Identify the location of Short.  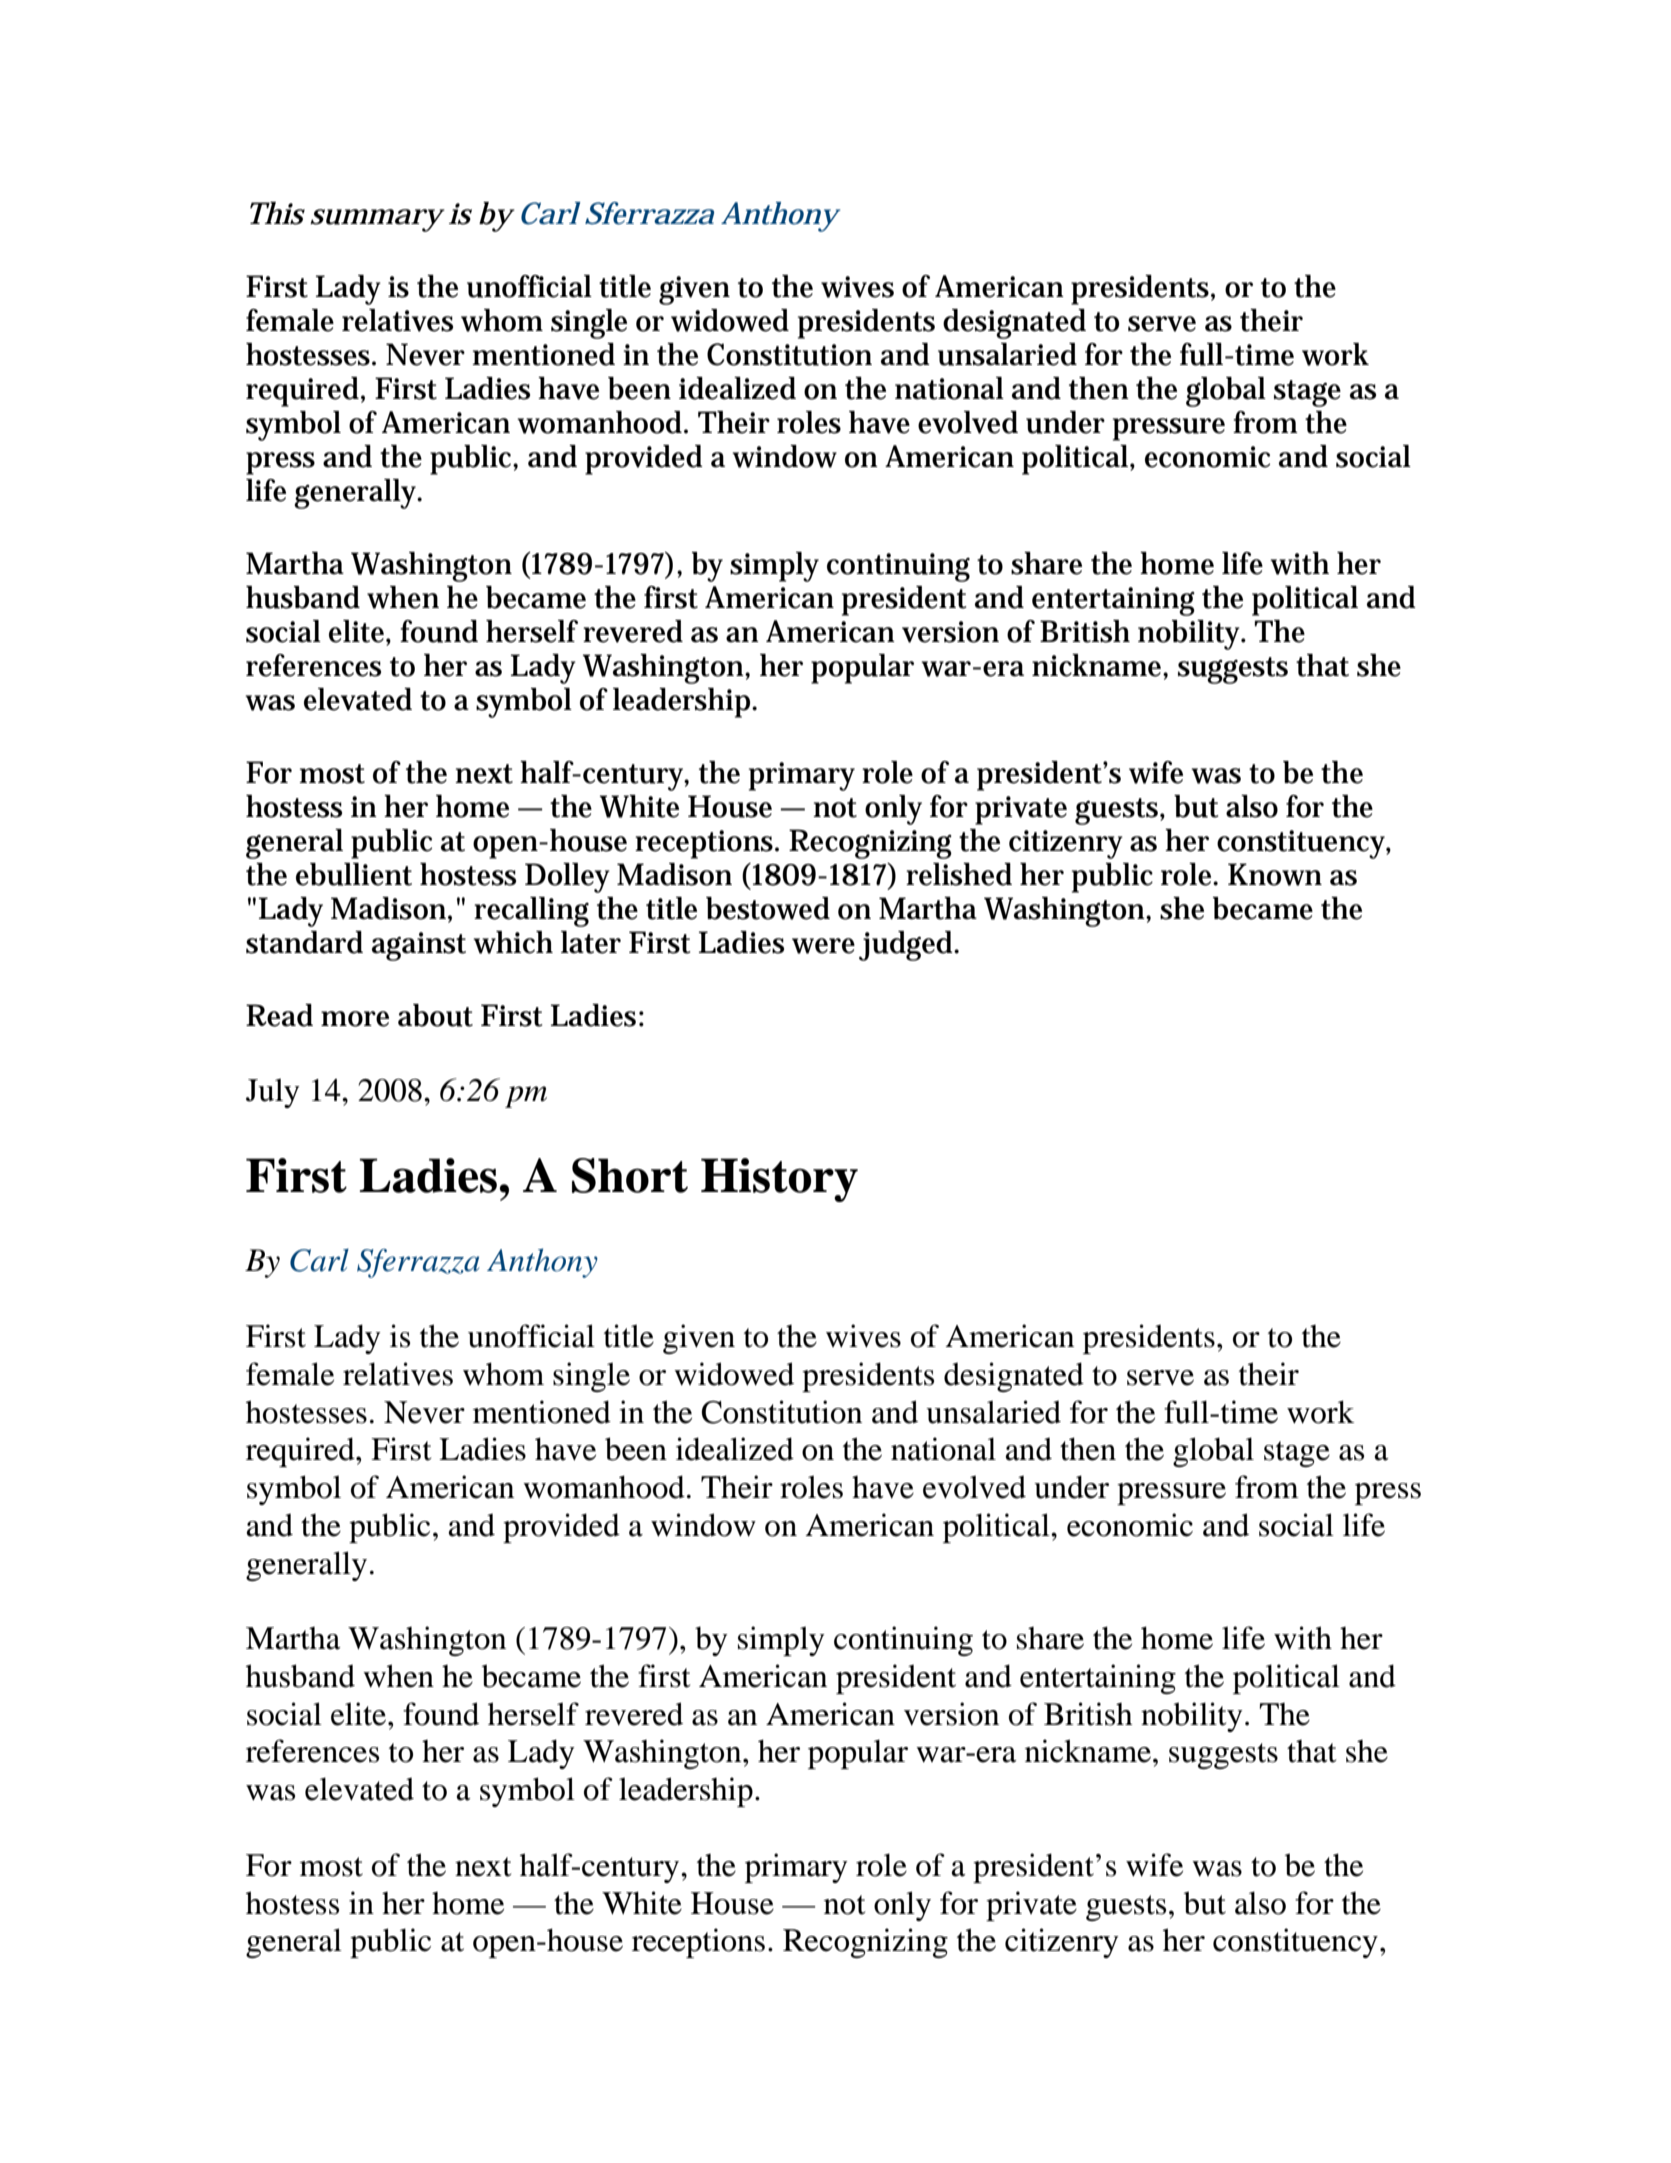
(630, 1175).
